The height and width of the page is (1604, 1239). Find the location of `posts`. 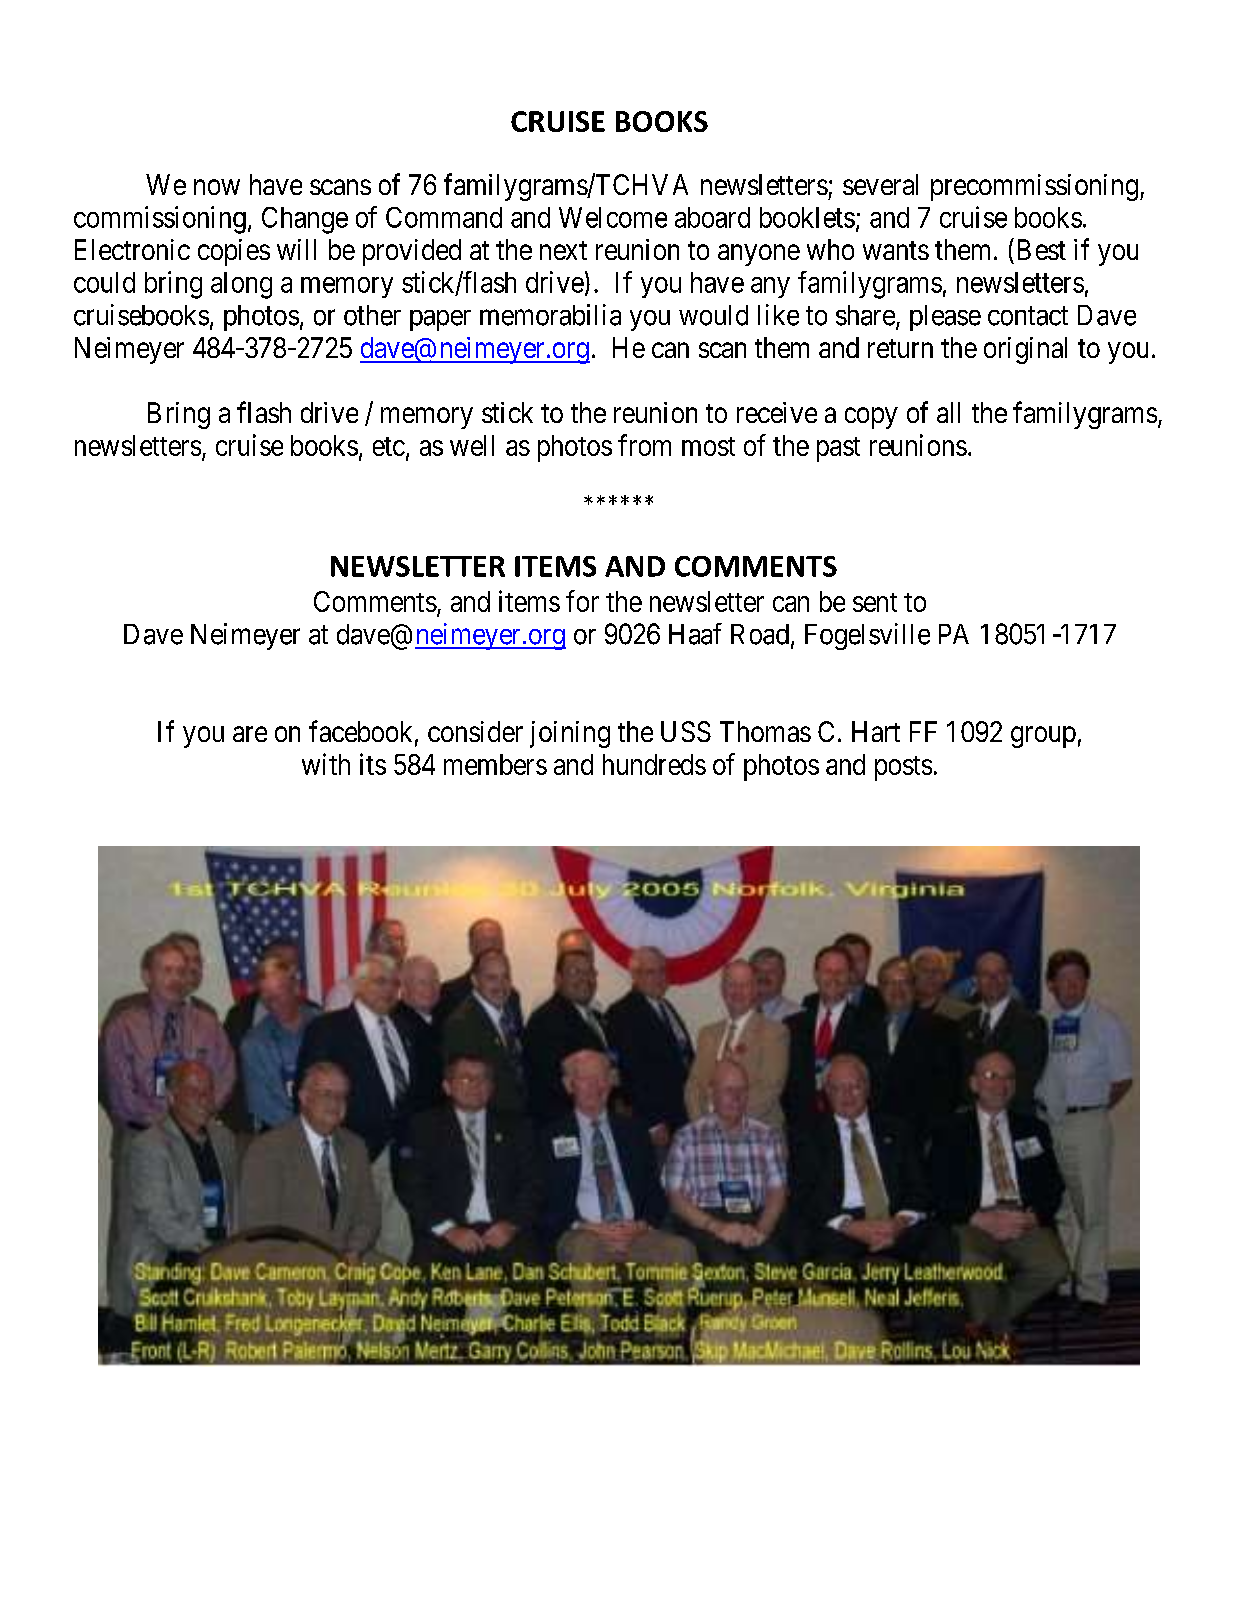

posts is located at coordinates (903, 768).
